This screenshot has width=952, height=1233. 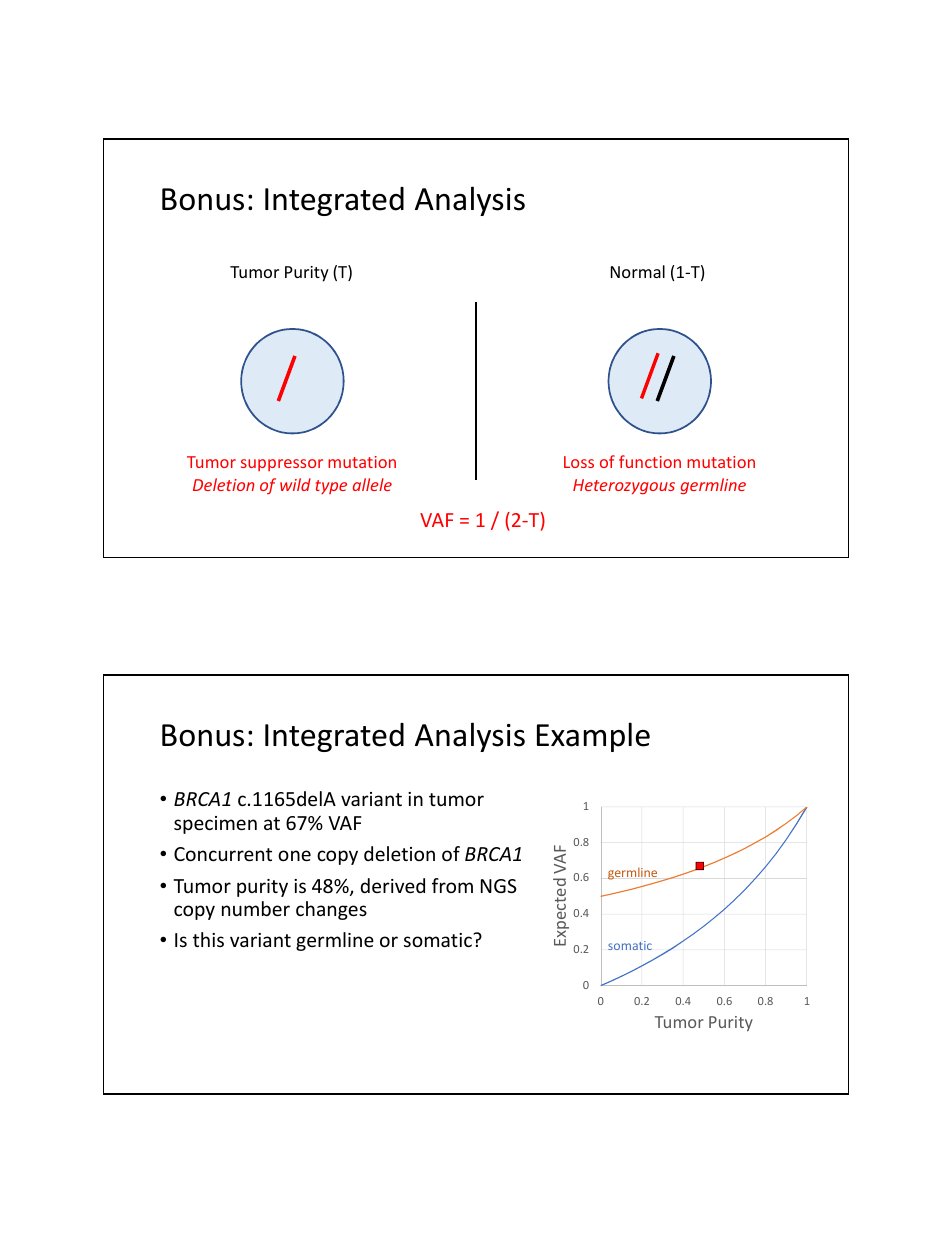 I want to click on suppressor, so click(x=282, y=465).
